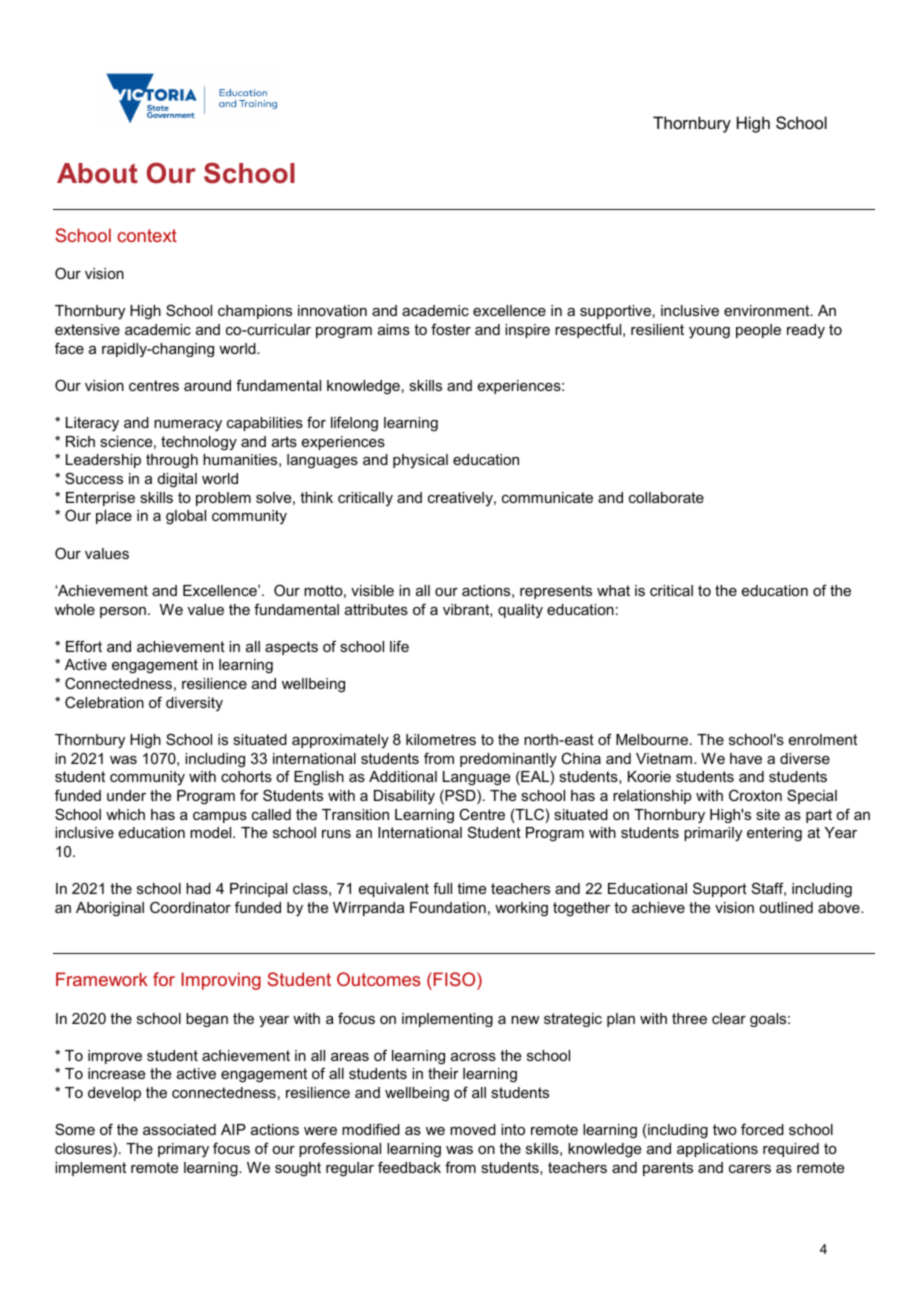 This page has height=1308, width=924. What do you see at coordinates (451, 329) in the page?
I see `foster` at bounding box center [451, 329].
